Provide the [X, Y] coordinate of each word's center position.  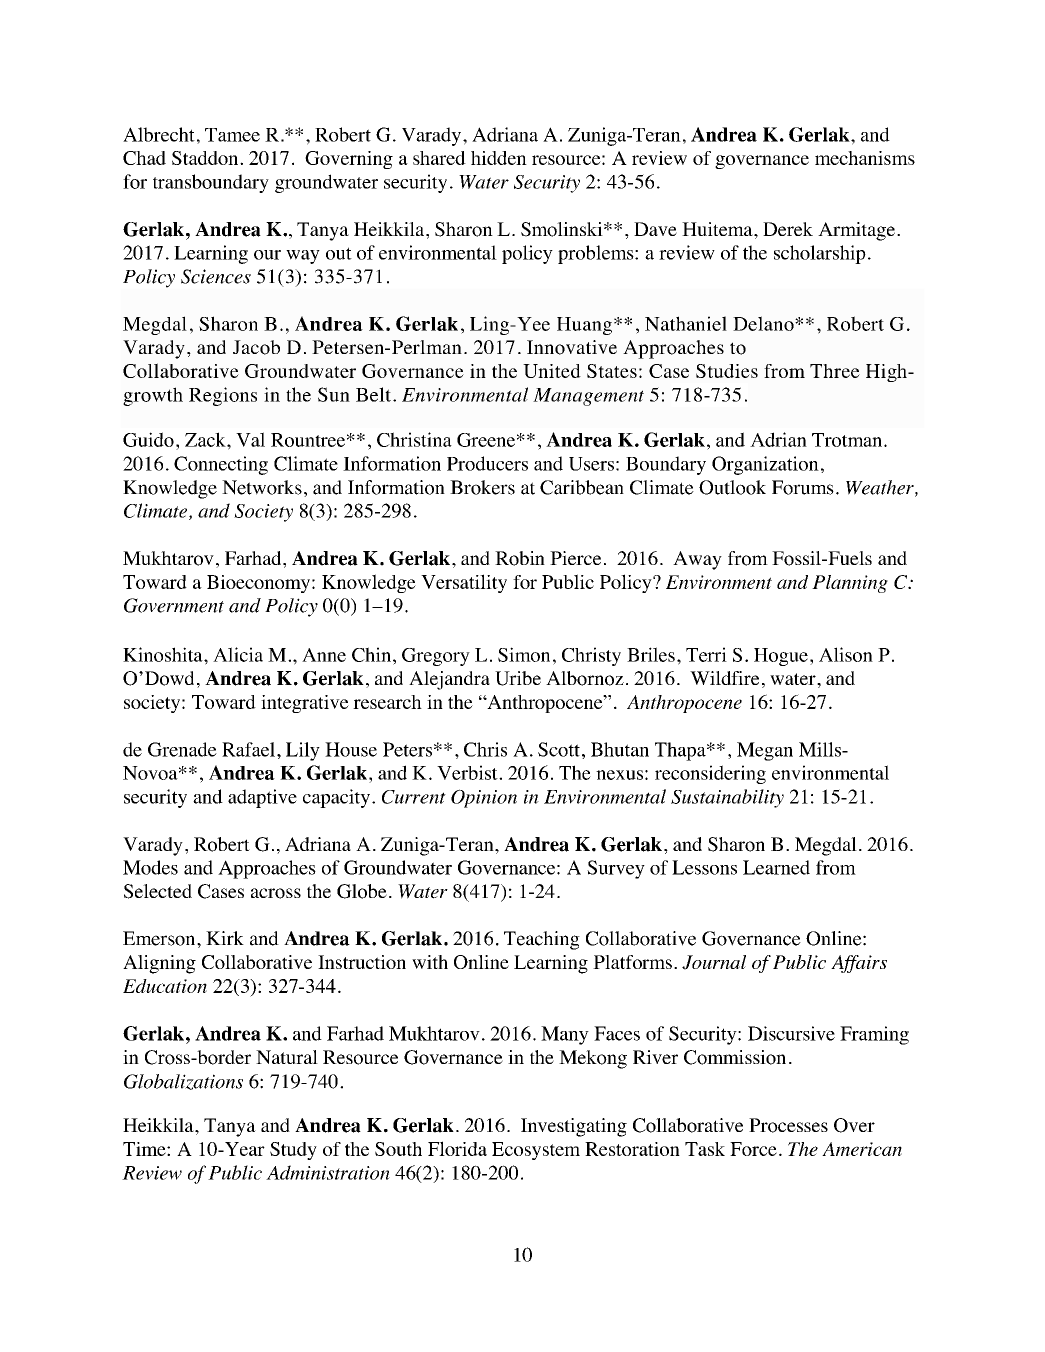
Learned [776, 867]
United [552, 371]
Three [835, 371]
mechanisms [865, 158]
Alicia [238, 654]
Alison [846, 654]
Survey [616, 869]
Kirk [225, 938]
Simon [524, 654]
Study [293, 1151]
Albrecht [159, 134]
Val [250, 439]
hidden [499, 158]
